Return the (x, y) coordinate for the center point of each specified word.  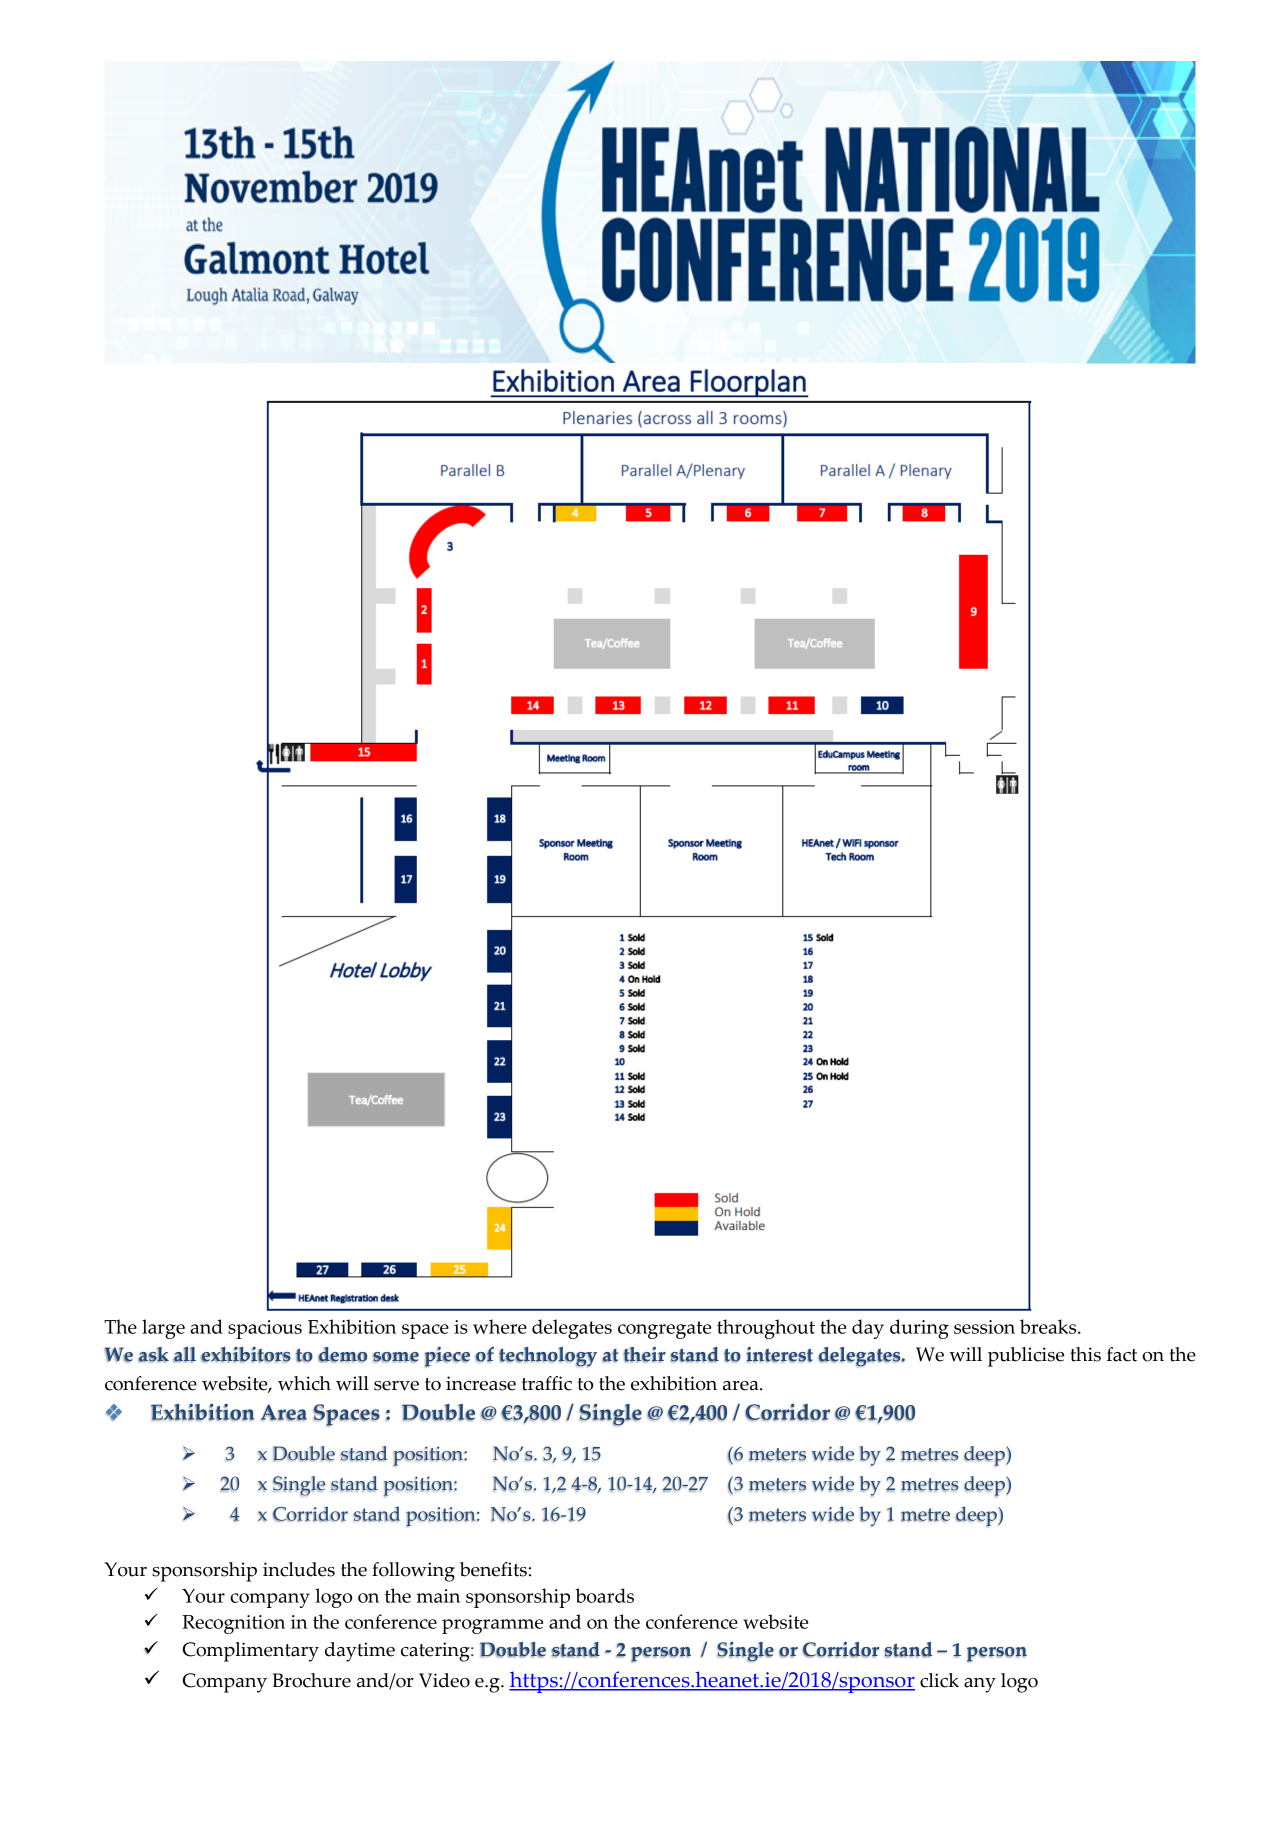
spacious (265, 1329)
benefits (493, 1569)
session (984, 1327)
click (939, 1680)
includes (299, 1569)
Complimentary (251, 1652)
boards (604, 1595)
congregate (664, 1330)
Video (444, 1680)
